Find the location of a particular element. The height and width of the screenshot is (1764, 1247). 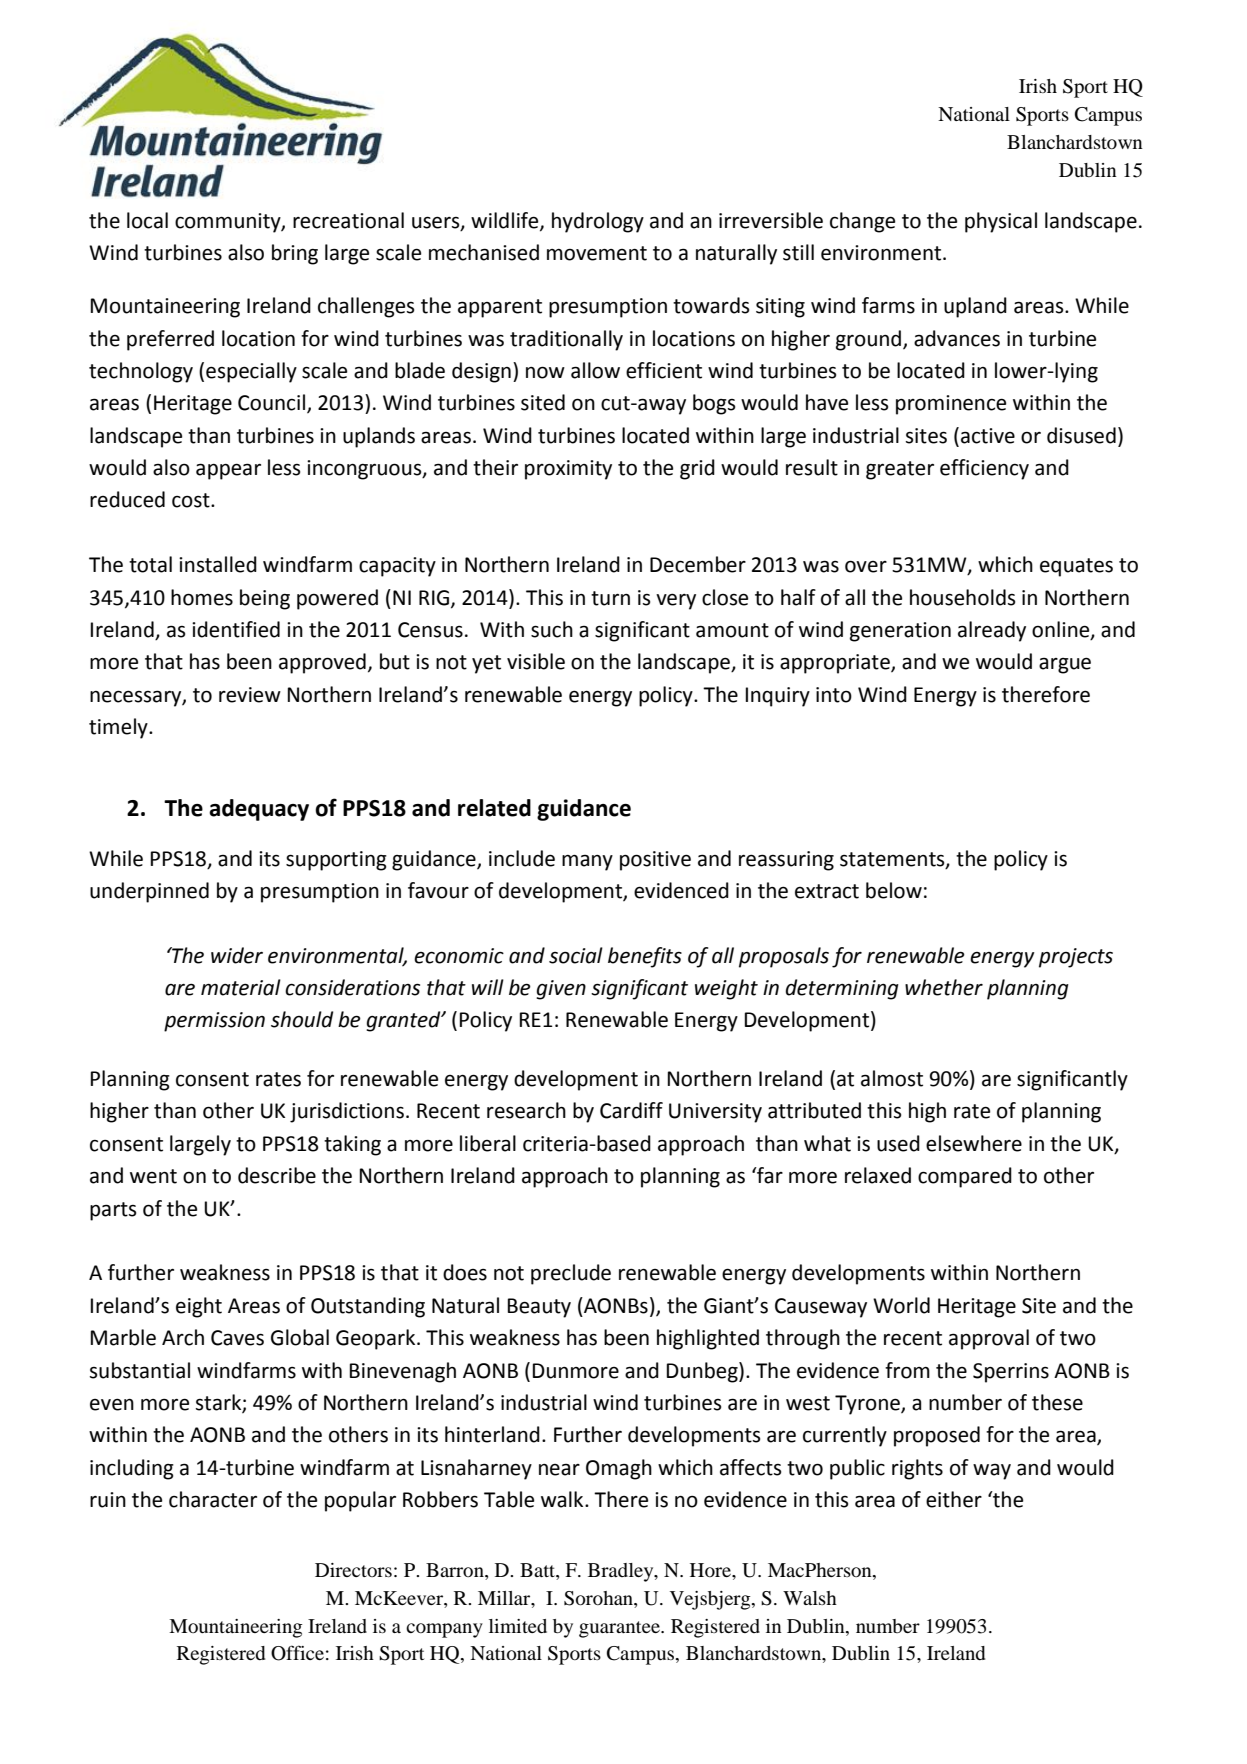

review is located at coordinates (250, 695).
